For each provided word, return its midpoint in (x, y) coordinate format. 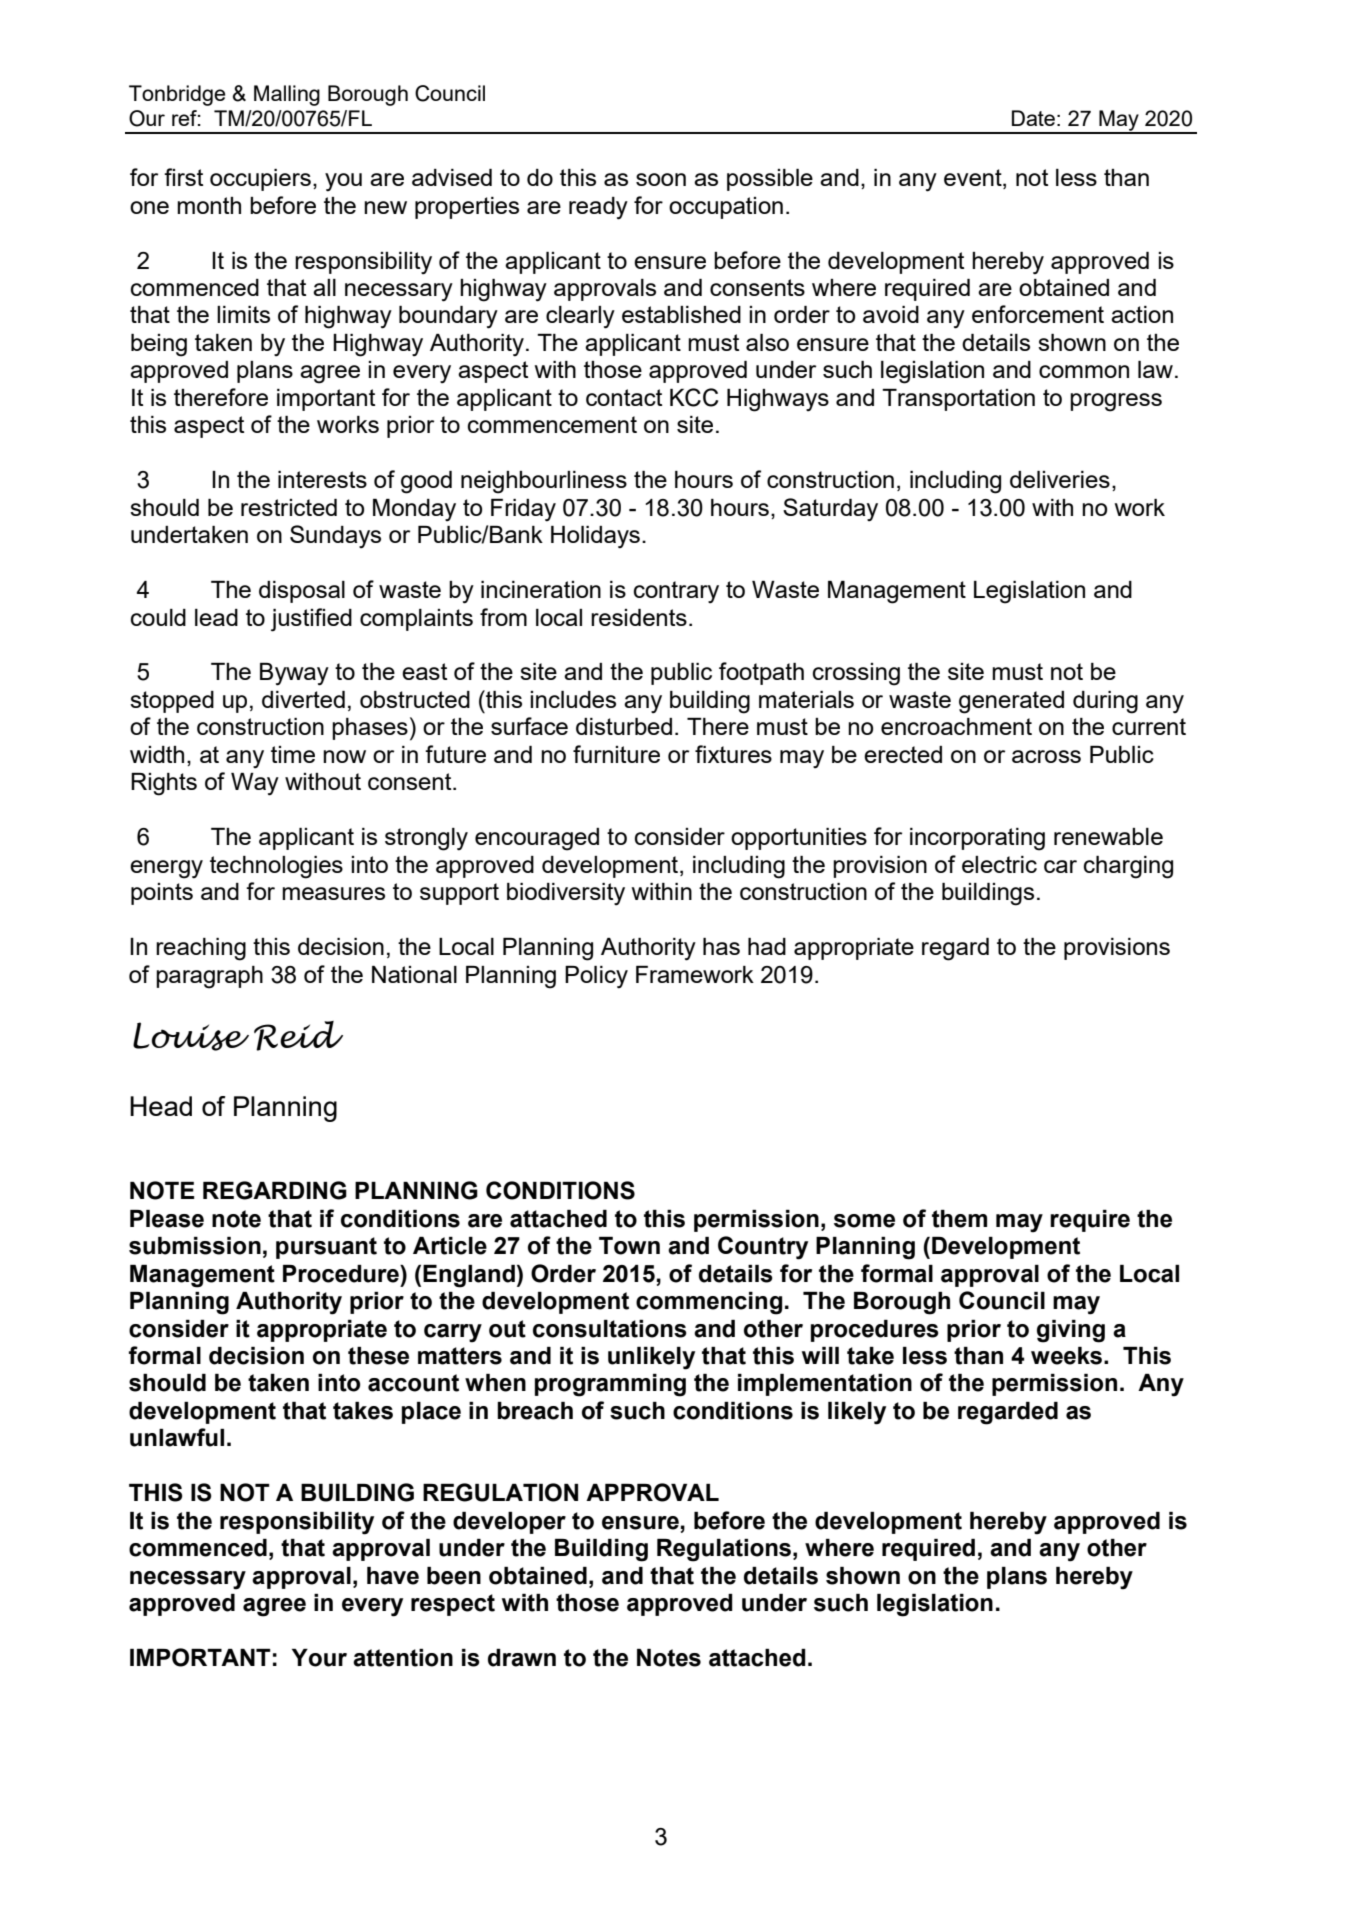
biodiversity (566, 894)
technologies (276, 867)
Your (319, 1658)
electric (999, 864)
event (974, 179)
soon (661, 179)
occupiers (260, 180)
